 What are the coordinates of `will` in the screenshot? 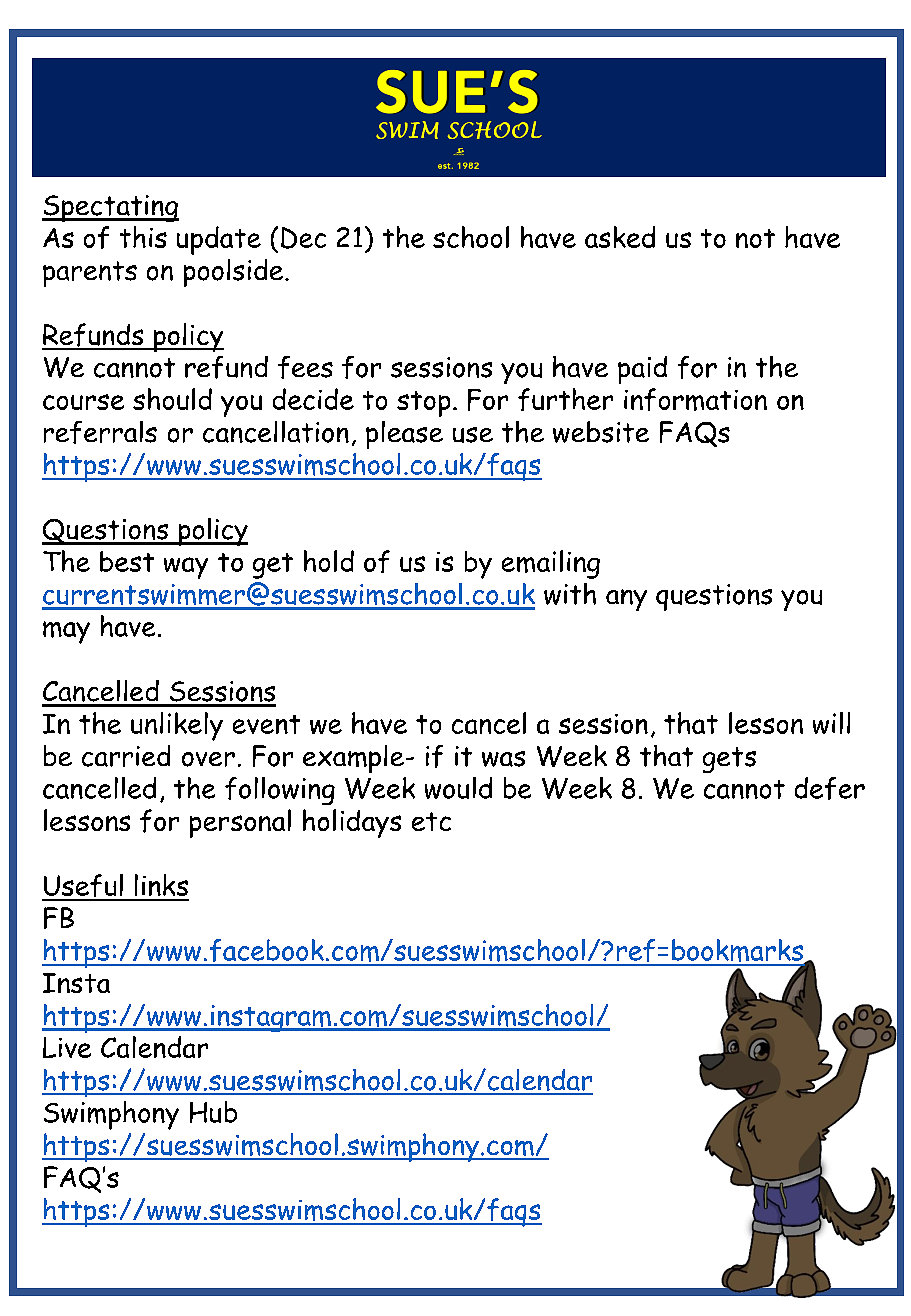 It's located at (831, 723).
